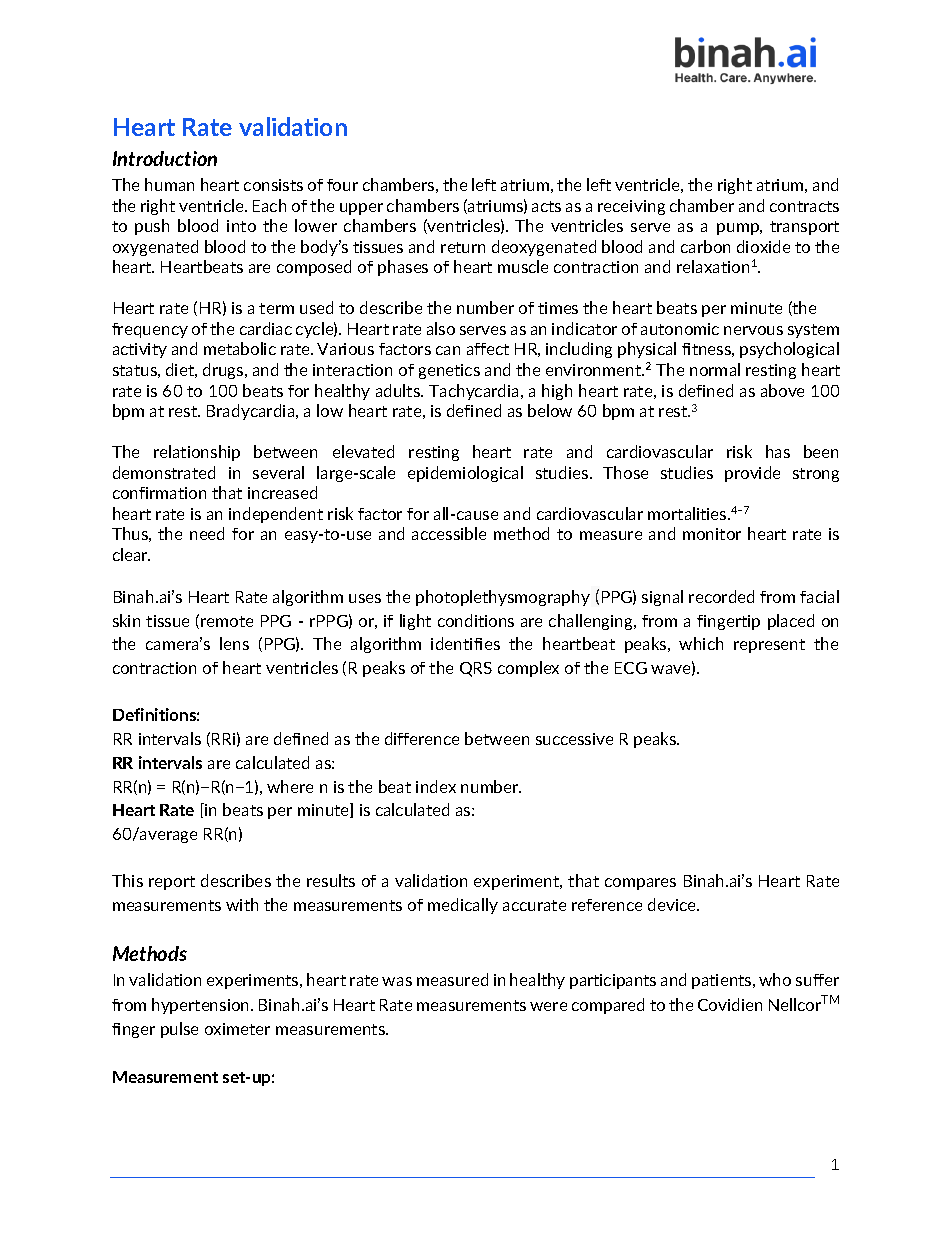 The height and width of the image is (1233, 952). Describe the element at coordinates (723, 981) in the image. I see `patients` at that location.
